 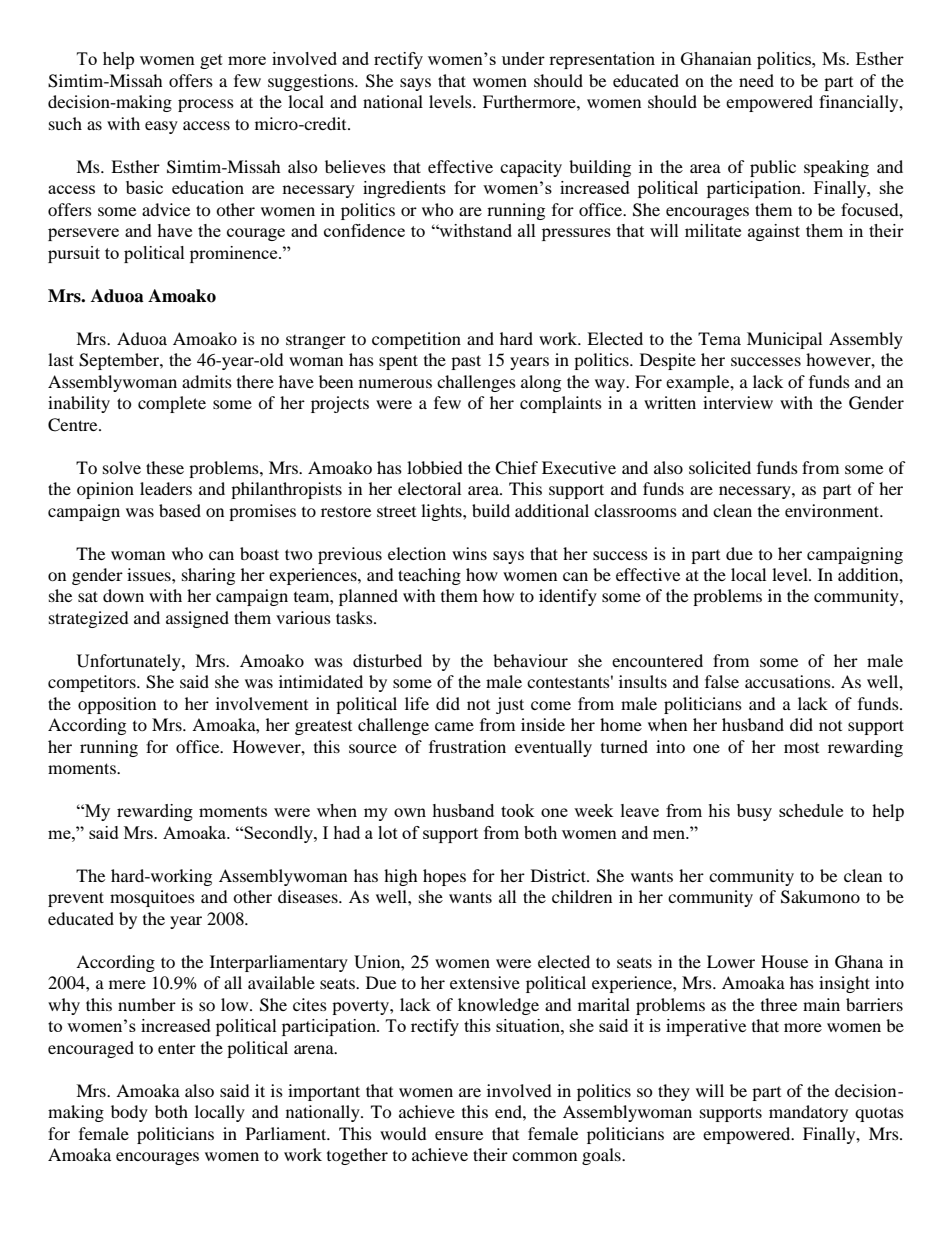 What do you see at coordinates (808, 1113) in the screenshot?
I see `mandatory` at bounding box center [808, 1113].
